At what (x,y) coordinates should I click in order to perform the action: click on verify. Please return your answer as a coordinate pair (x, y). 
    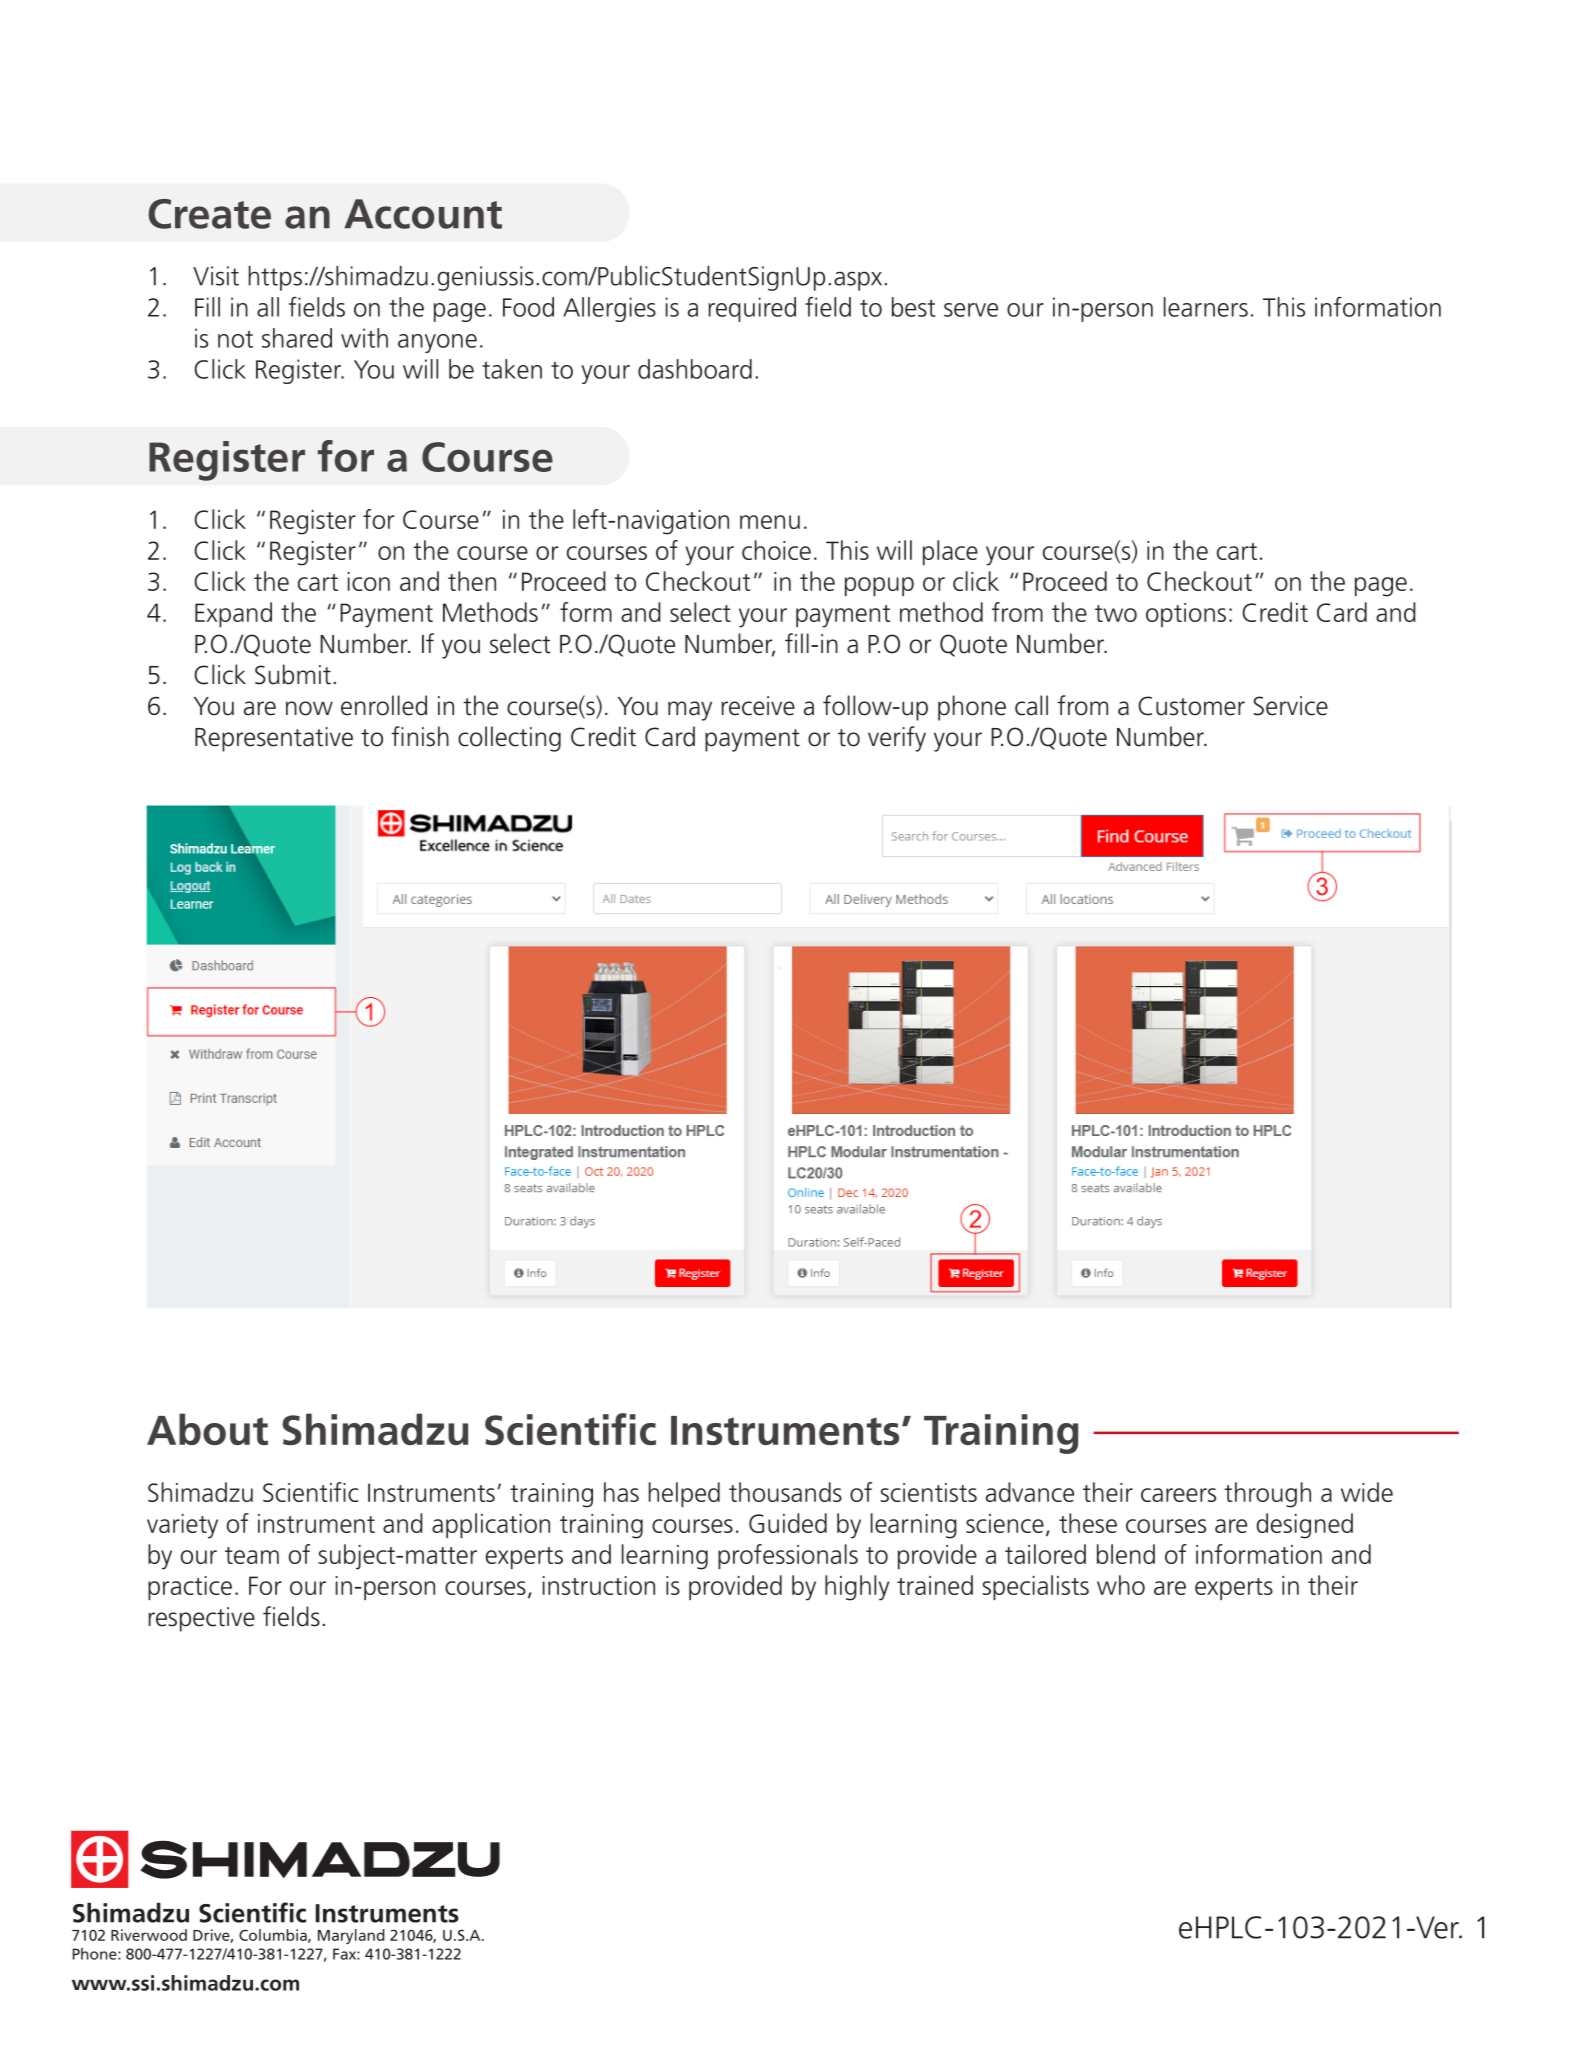
    Looking at the image, I should click on (897, 739).
